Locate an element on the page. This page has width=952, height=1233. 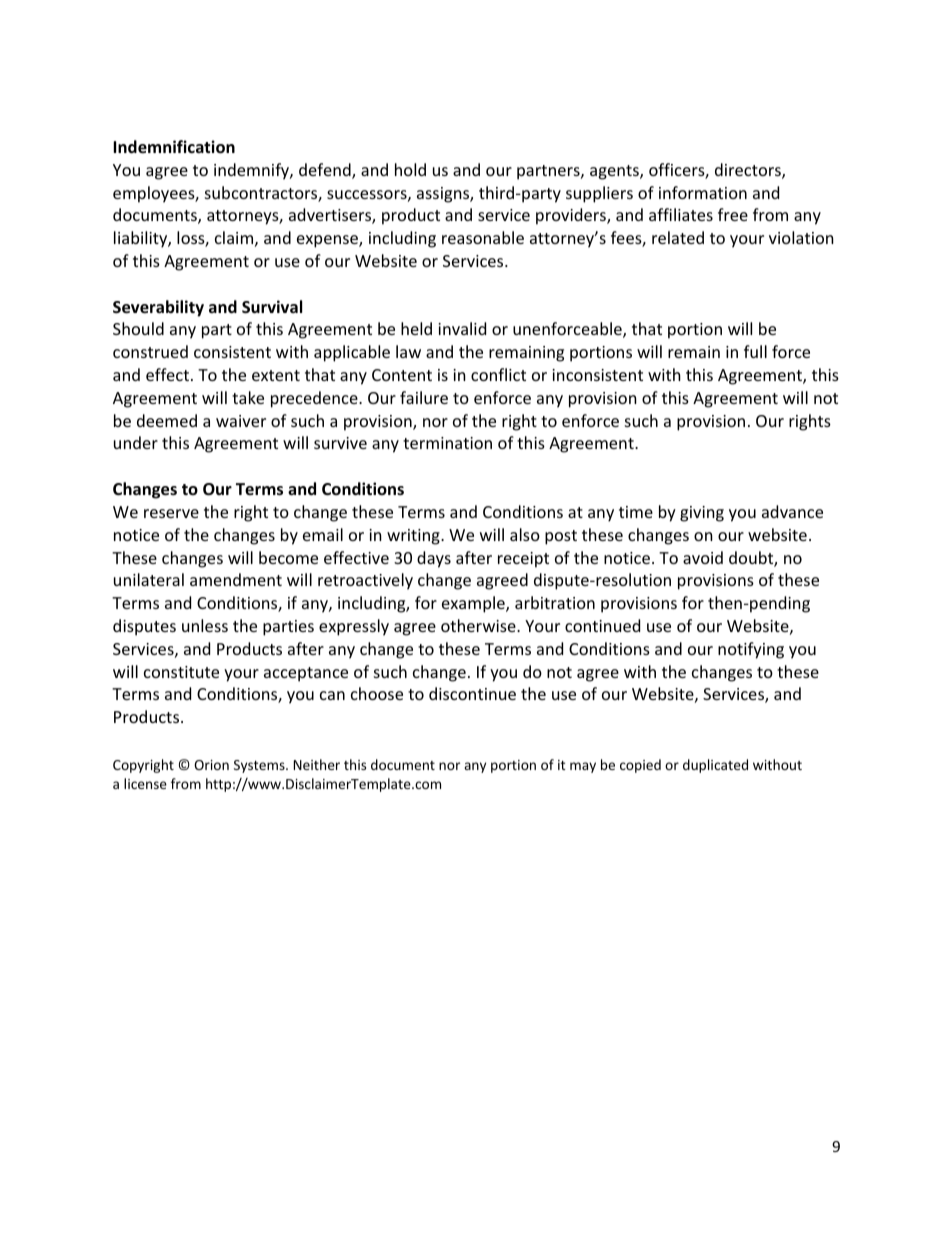
hold is located at coordinates (410, 169).
